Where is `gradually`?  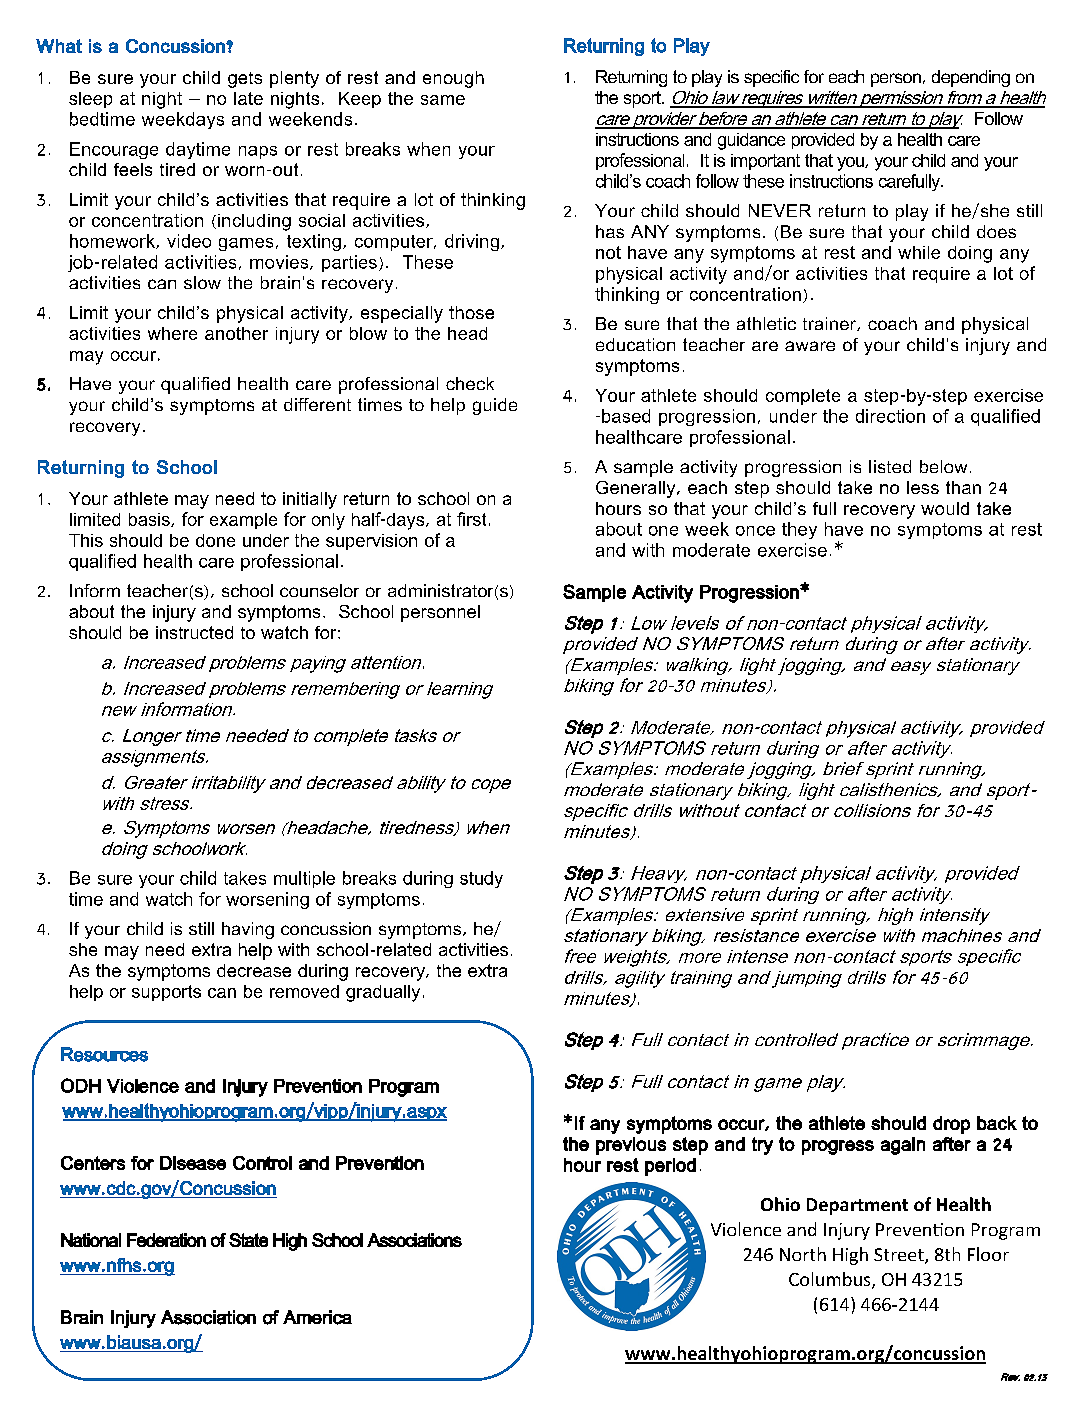 gradually is located at coordinates (383, 993).
